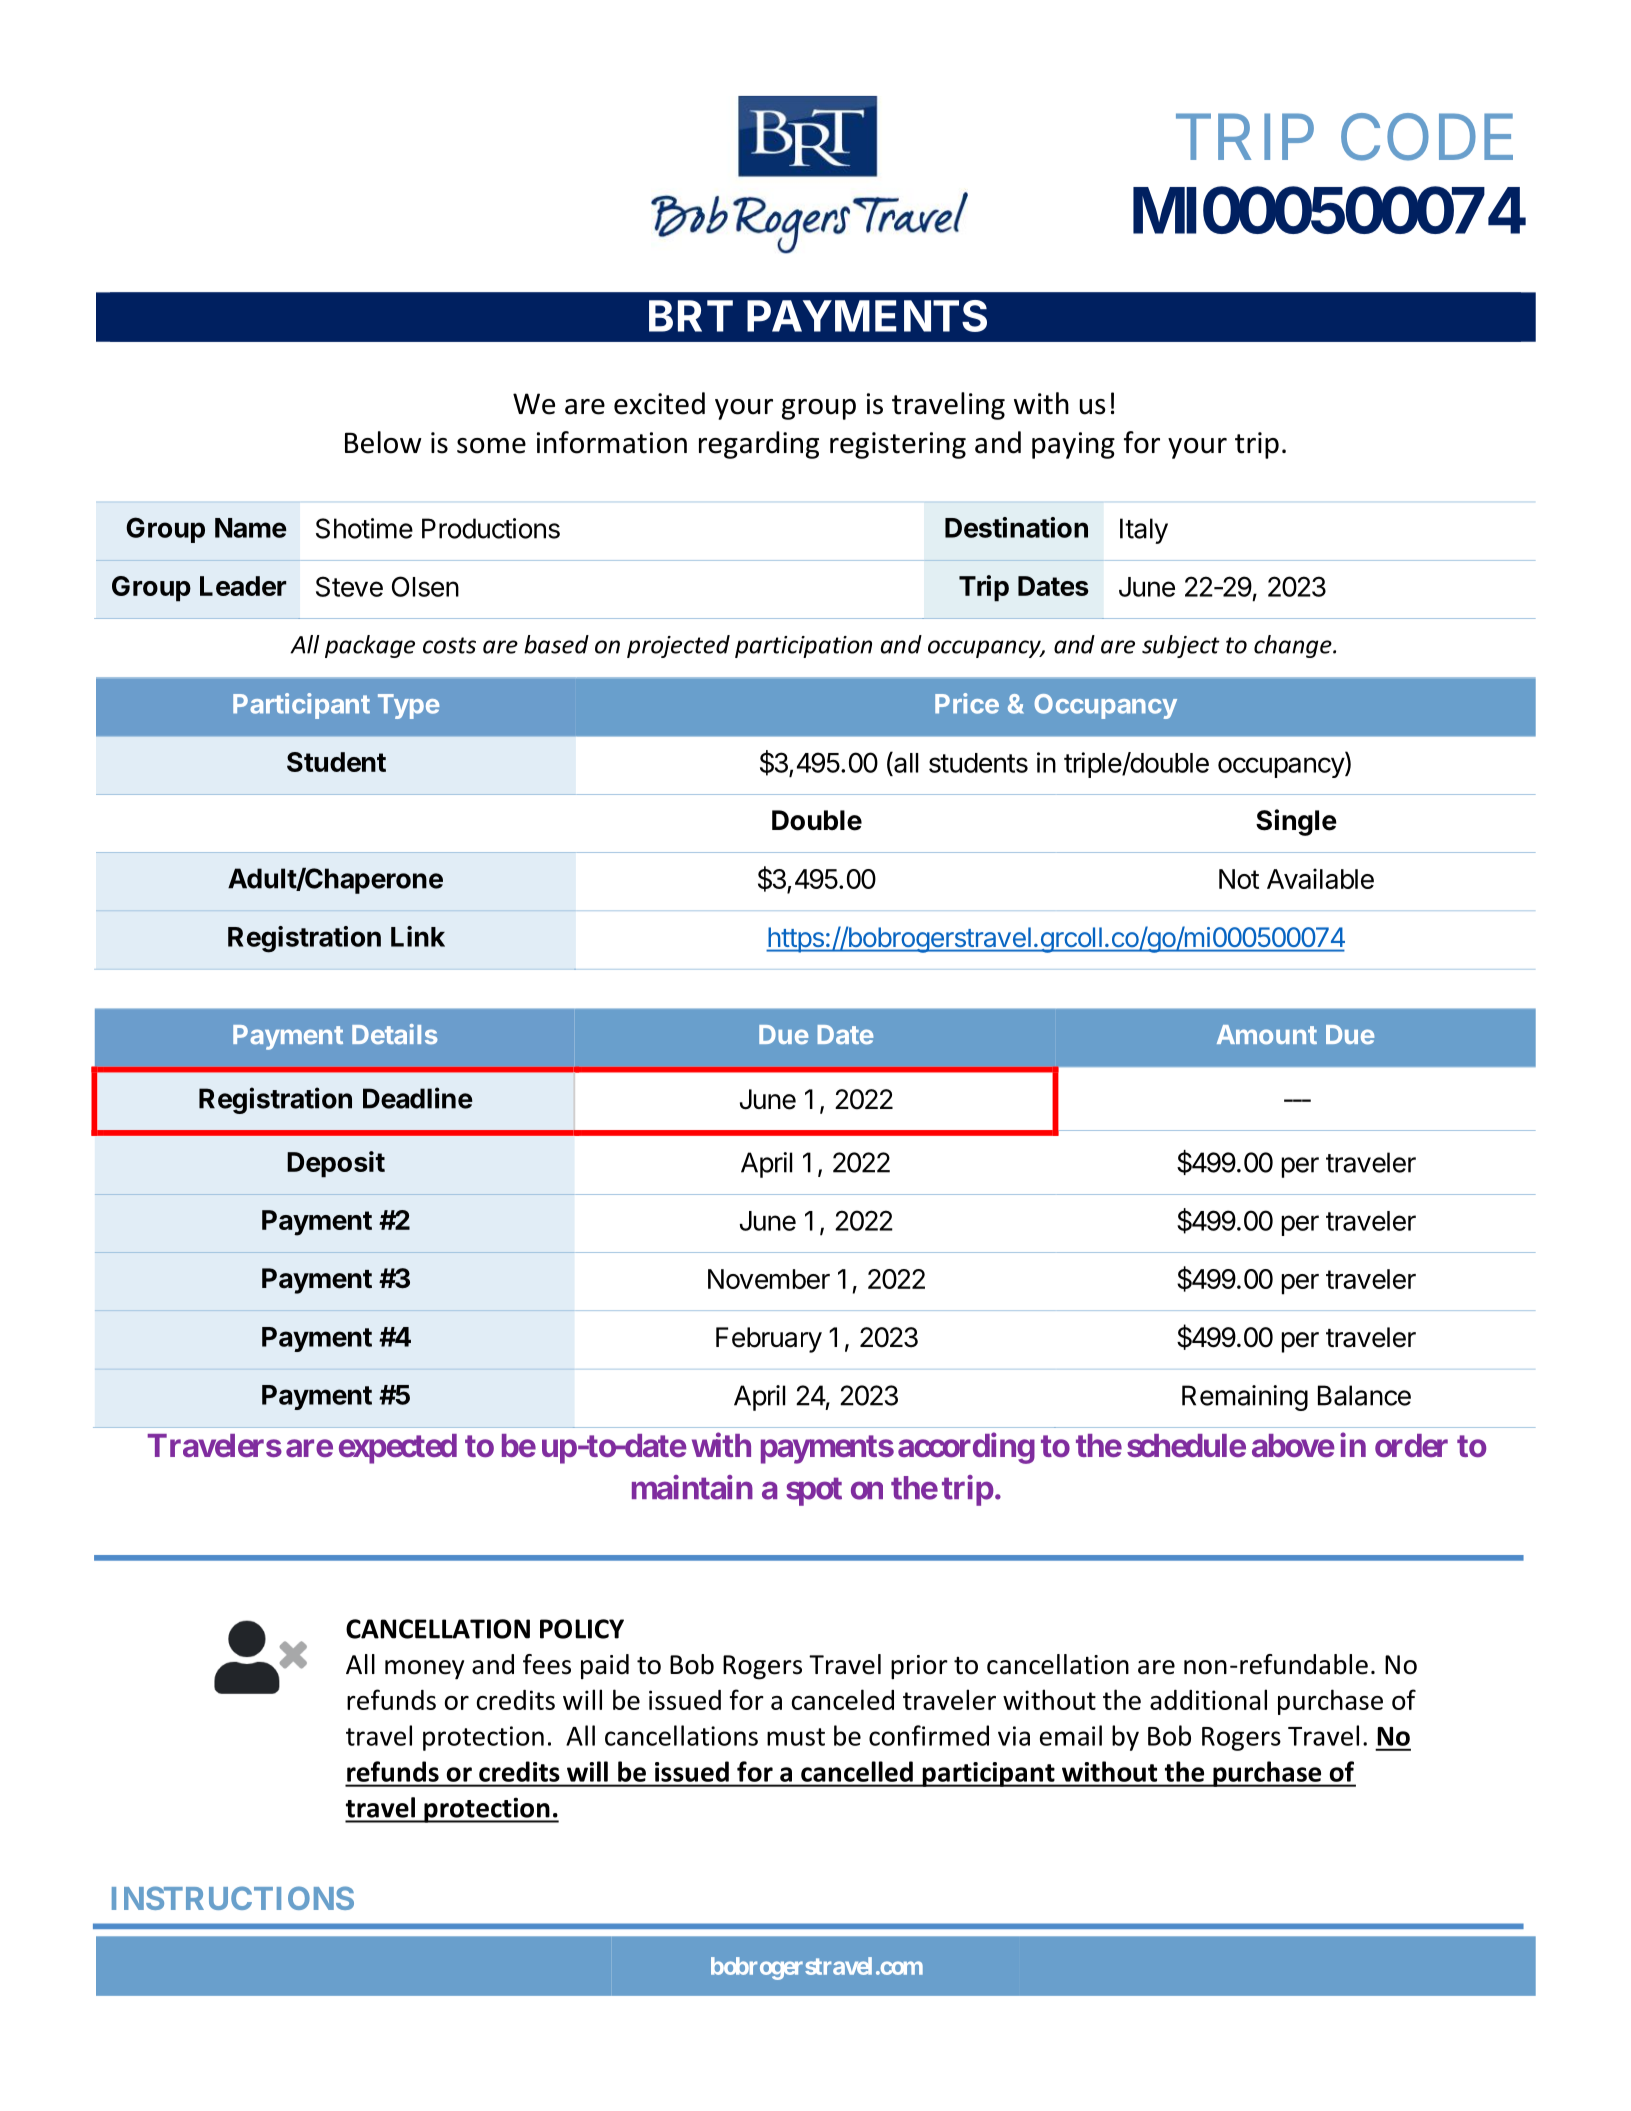  What do you see at coordinates (769, 1279) in the page?
I see `November` at bounding box center [769, 1279].
